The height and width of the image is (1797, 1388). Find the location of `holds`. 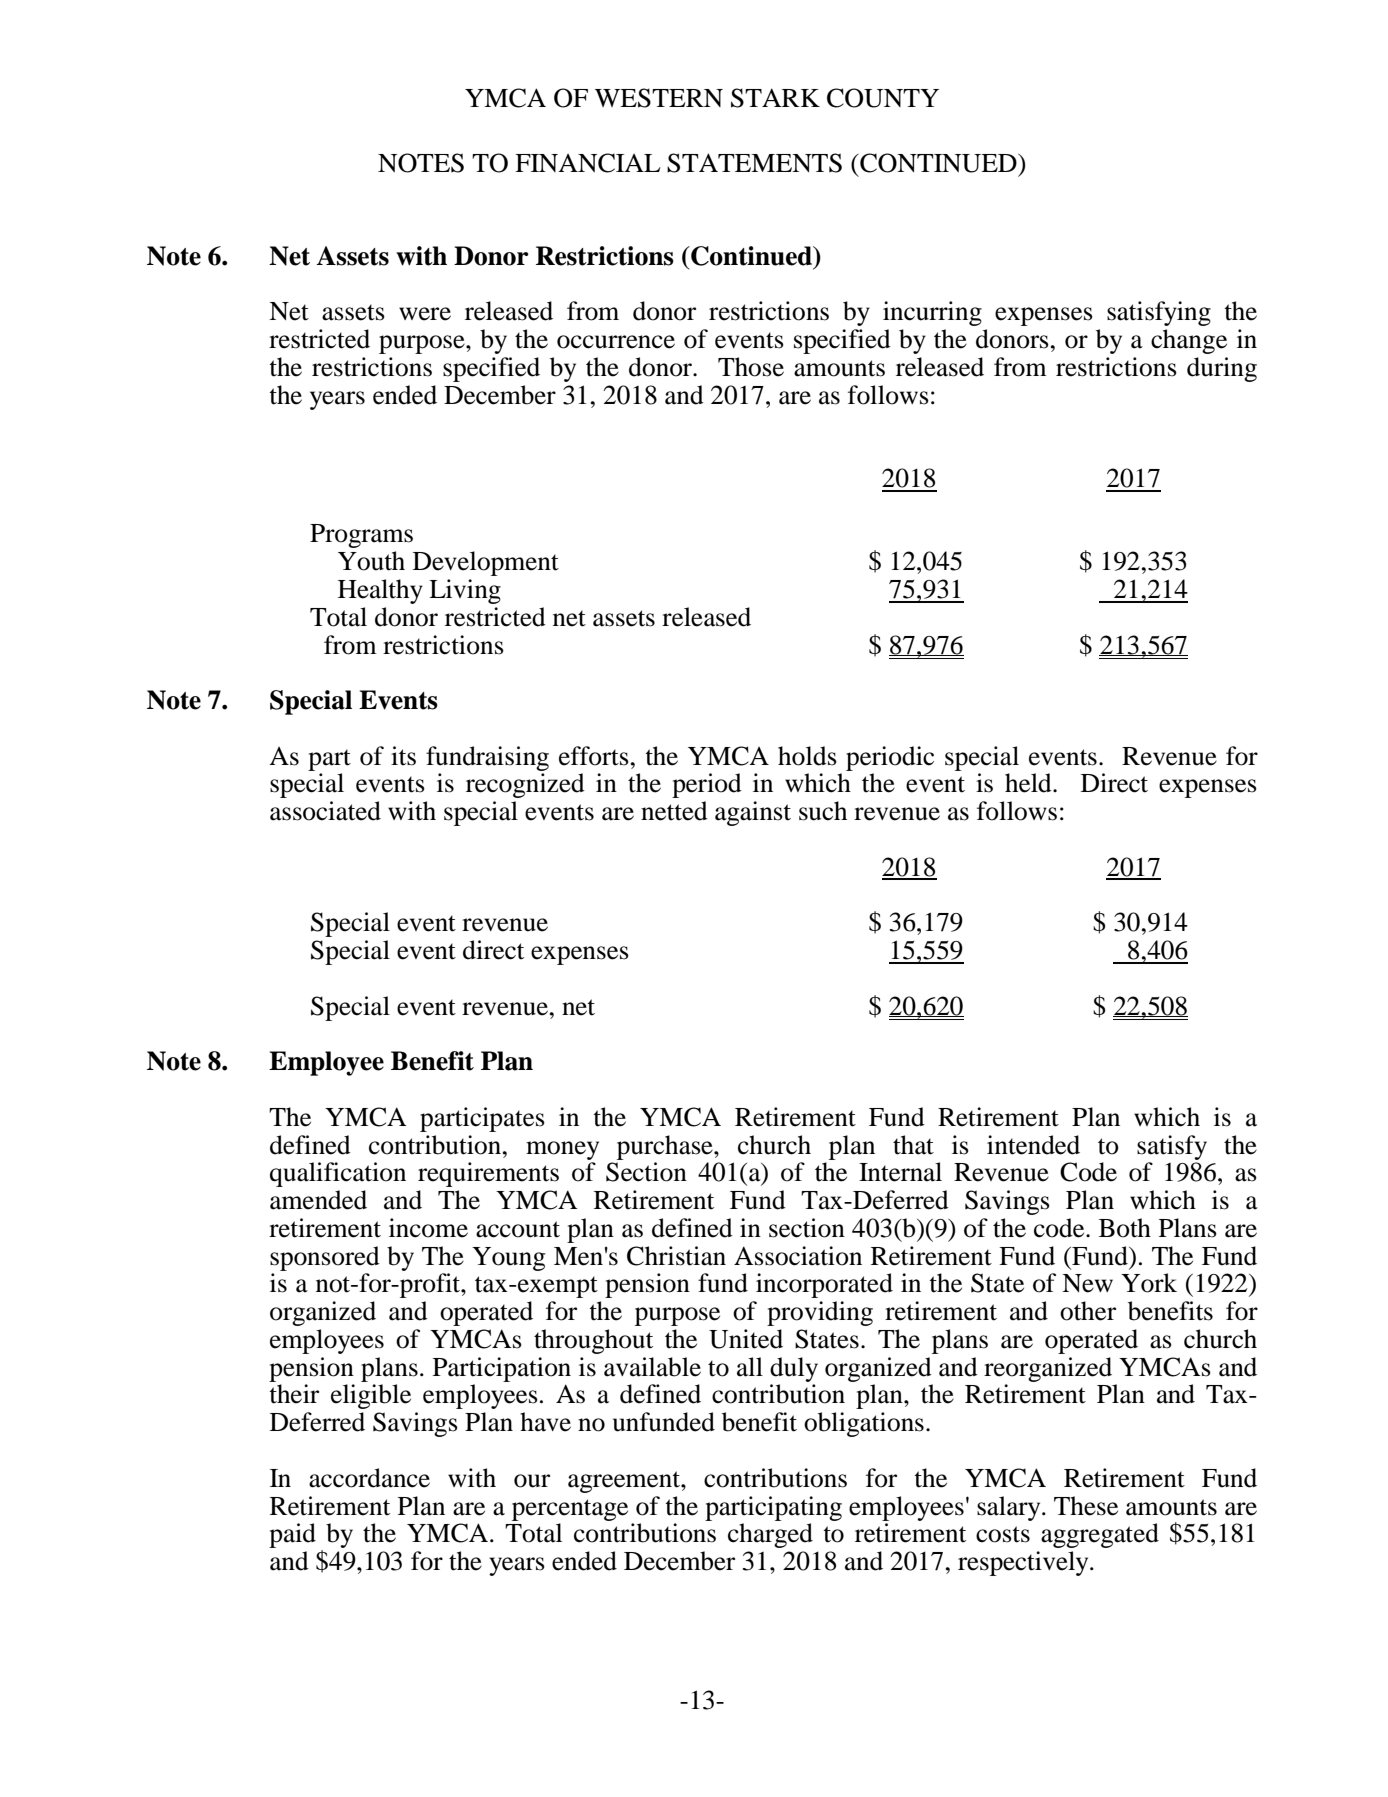

holds is located at coordinates (807, 756).
